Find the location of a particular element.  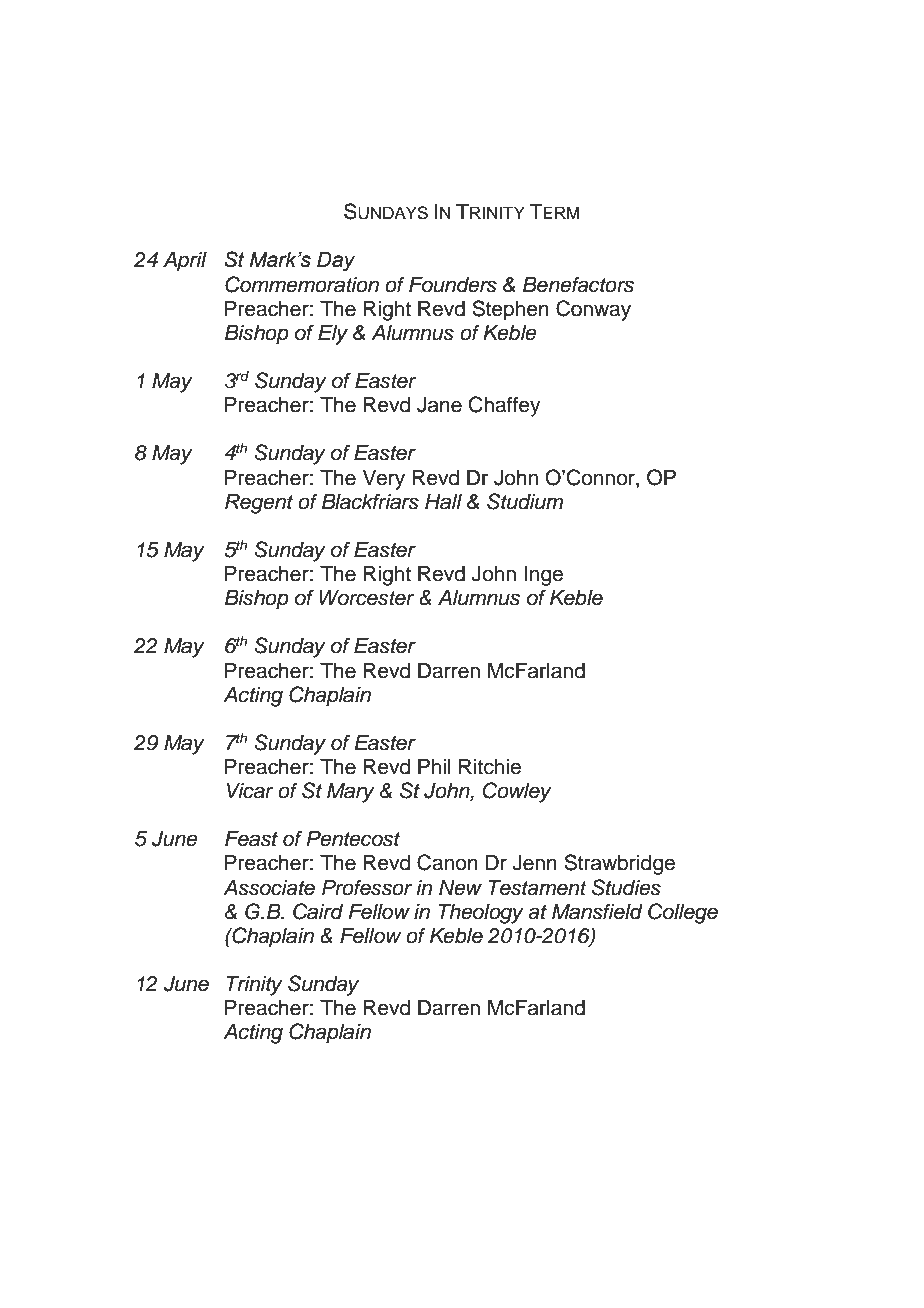

Associate is located at coordinates (269, 888).
